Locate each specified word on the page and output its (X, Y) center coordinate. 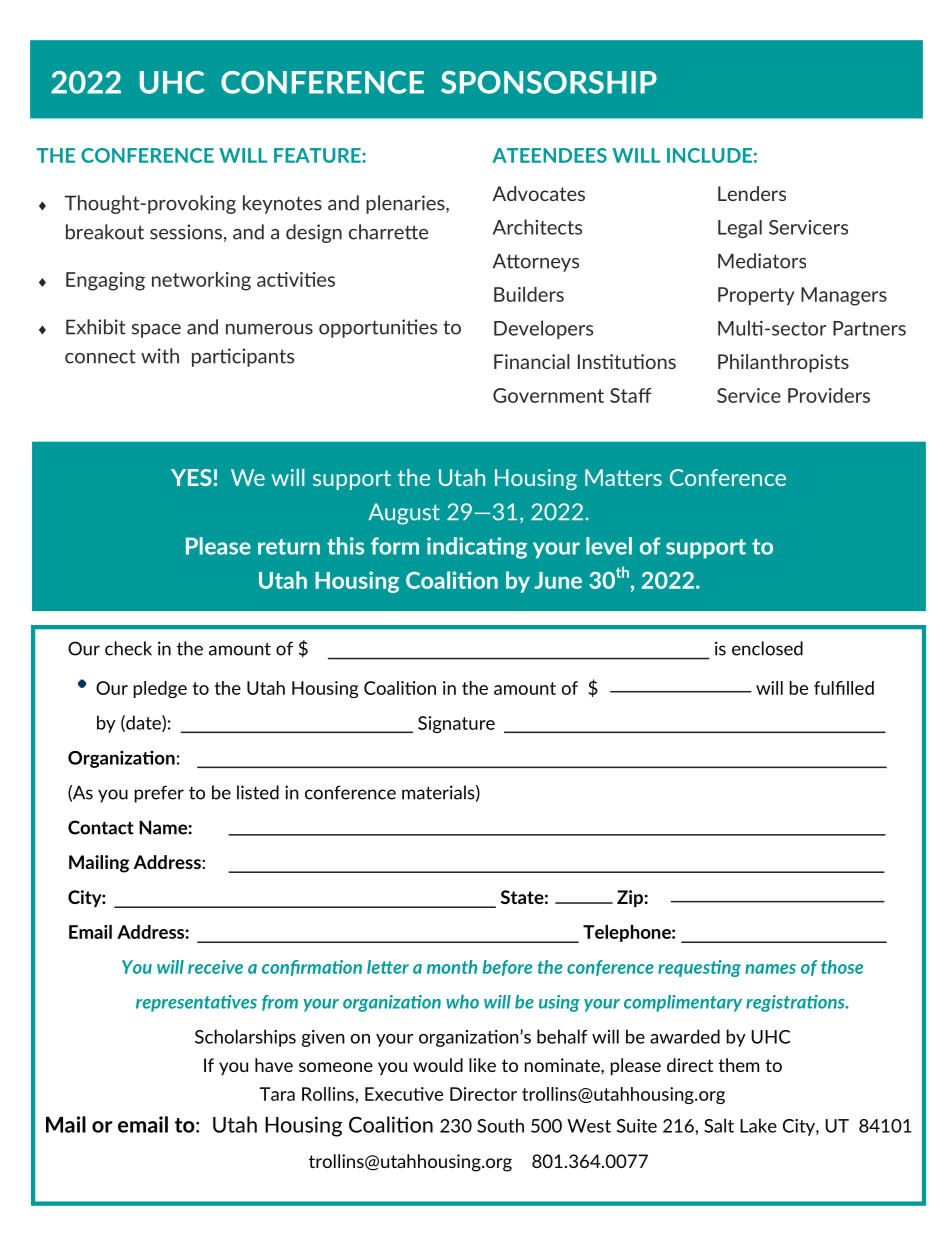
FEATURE (318, 155)
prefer (159, 794)
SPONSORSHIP (549, 82)
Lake (758, 1125)
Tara (277, 1094)
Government (548, 395)
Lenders (752, 193)
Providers (829, 395)
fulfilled (844, 688)
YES (191, 477)
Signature (456, 724)
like (482, 1065)
